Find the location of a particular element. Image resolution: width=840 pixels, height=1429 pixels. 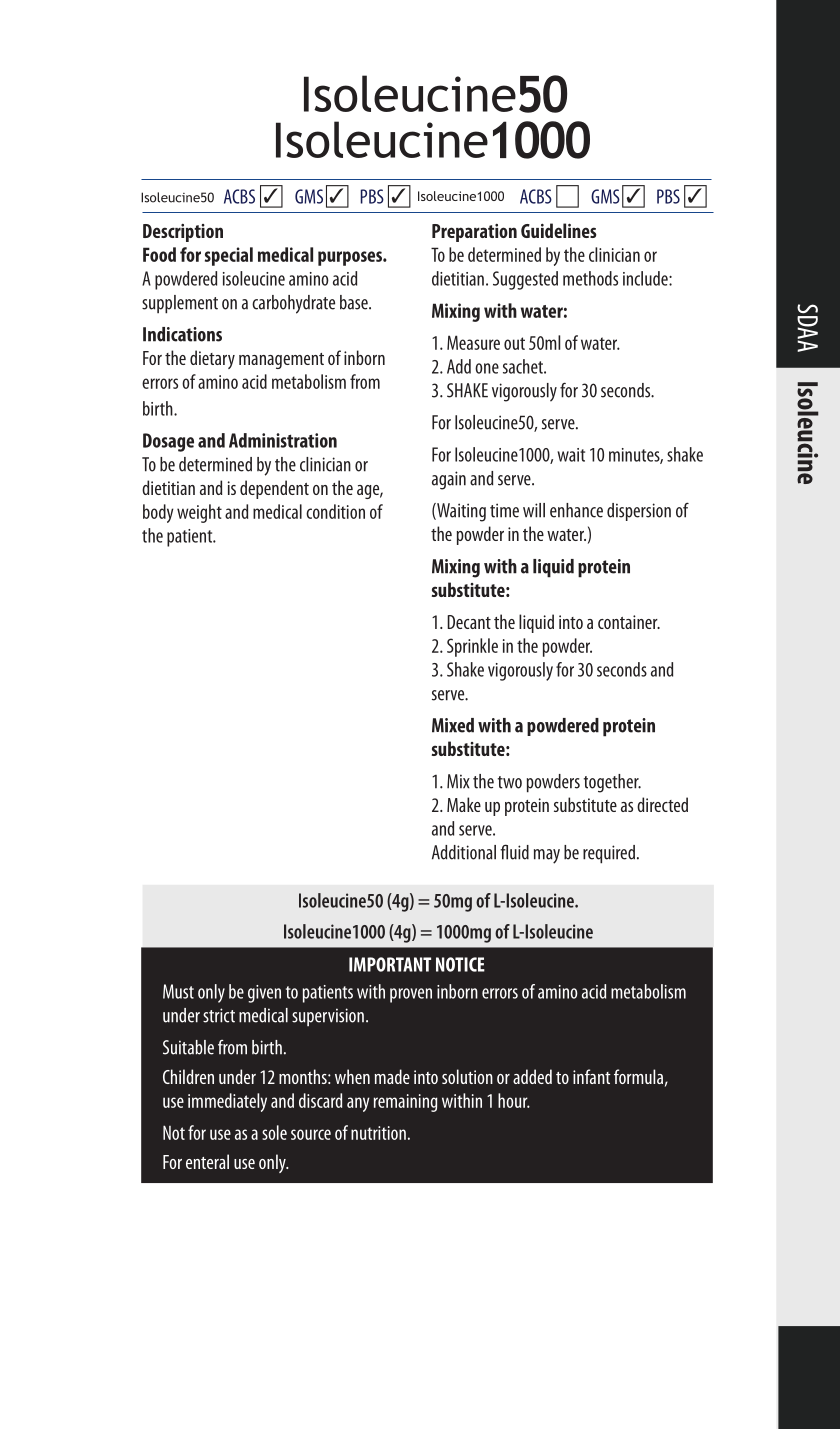

enhance is located at coordinates (576, 510).
